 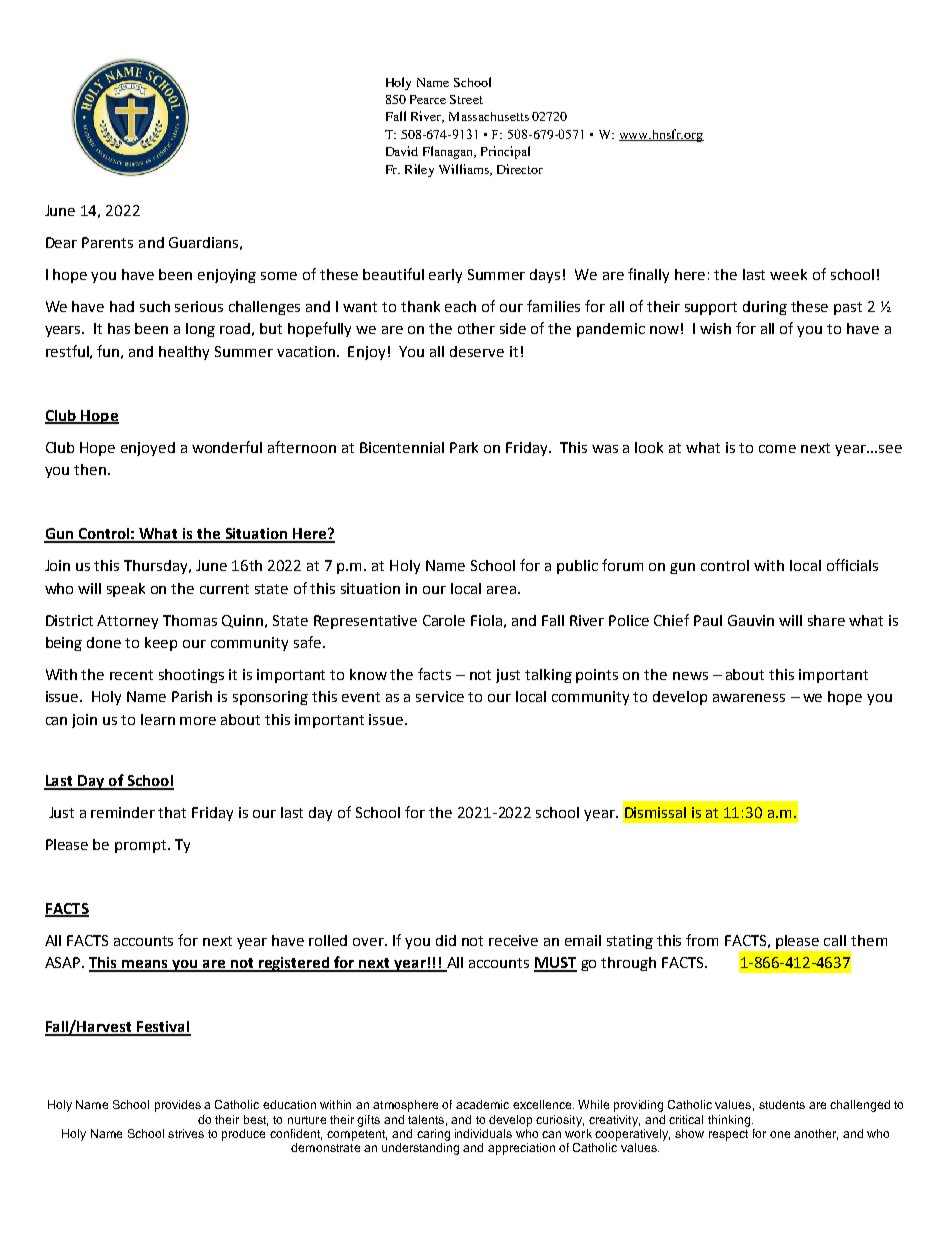 I want to click on provides, so click(x=178, y=1106).
